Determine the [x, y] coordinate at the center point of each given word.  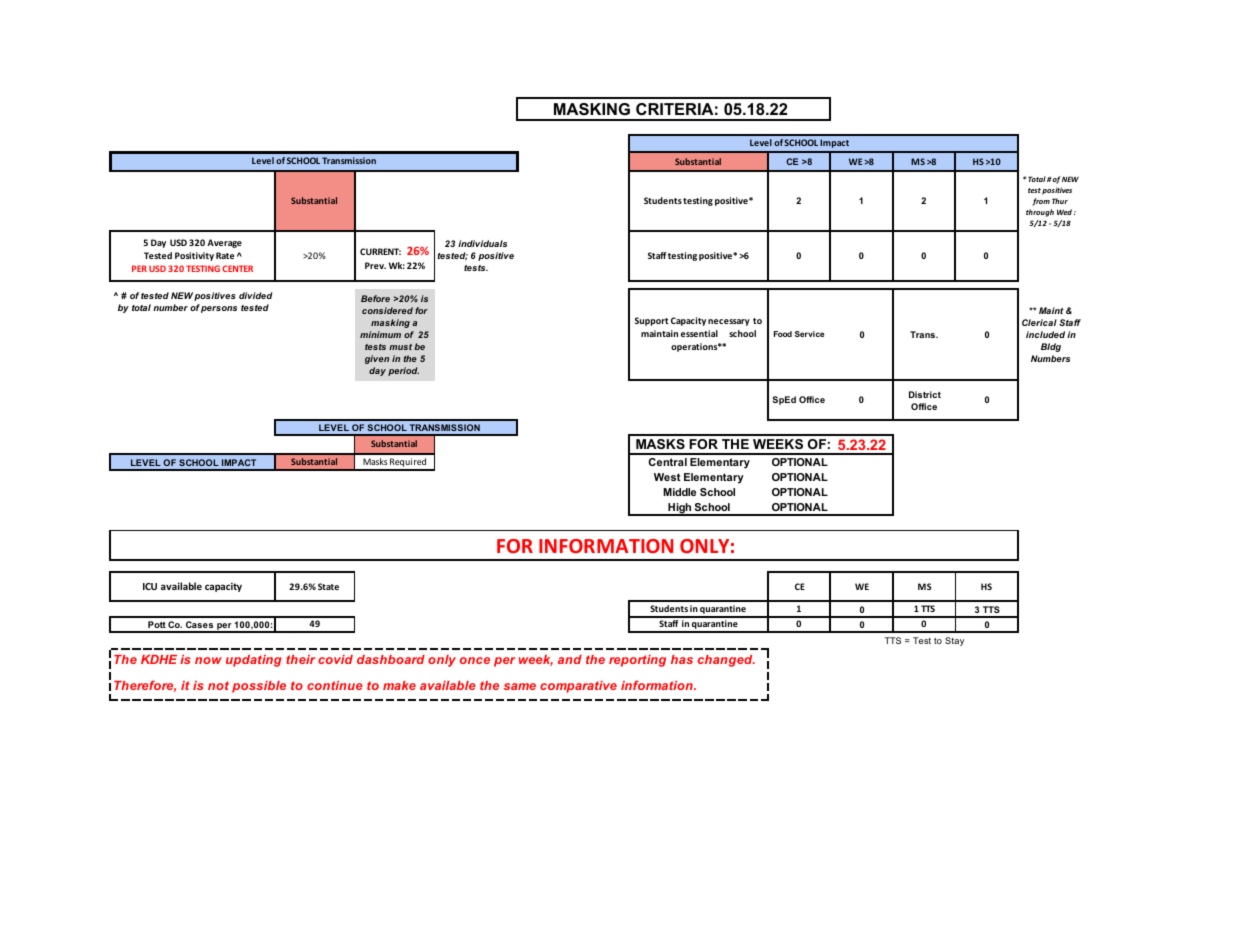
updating [253, 661]
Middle [679, 492]
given [377, 359]
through [1040, 213]
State [328, 586]
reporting [637, 661]
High [679, 509]
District [925, 394]
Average [224, 243]
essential [699, 333]
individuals [482, 243]
